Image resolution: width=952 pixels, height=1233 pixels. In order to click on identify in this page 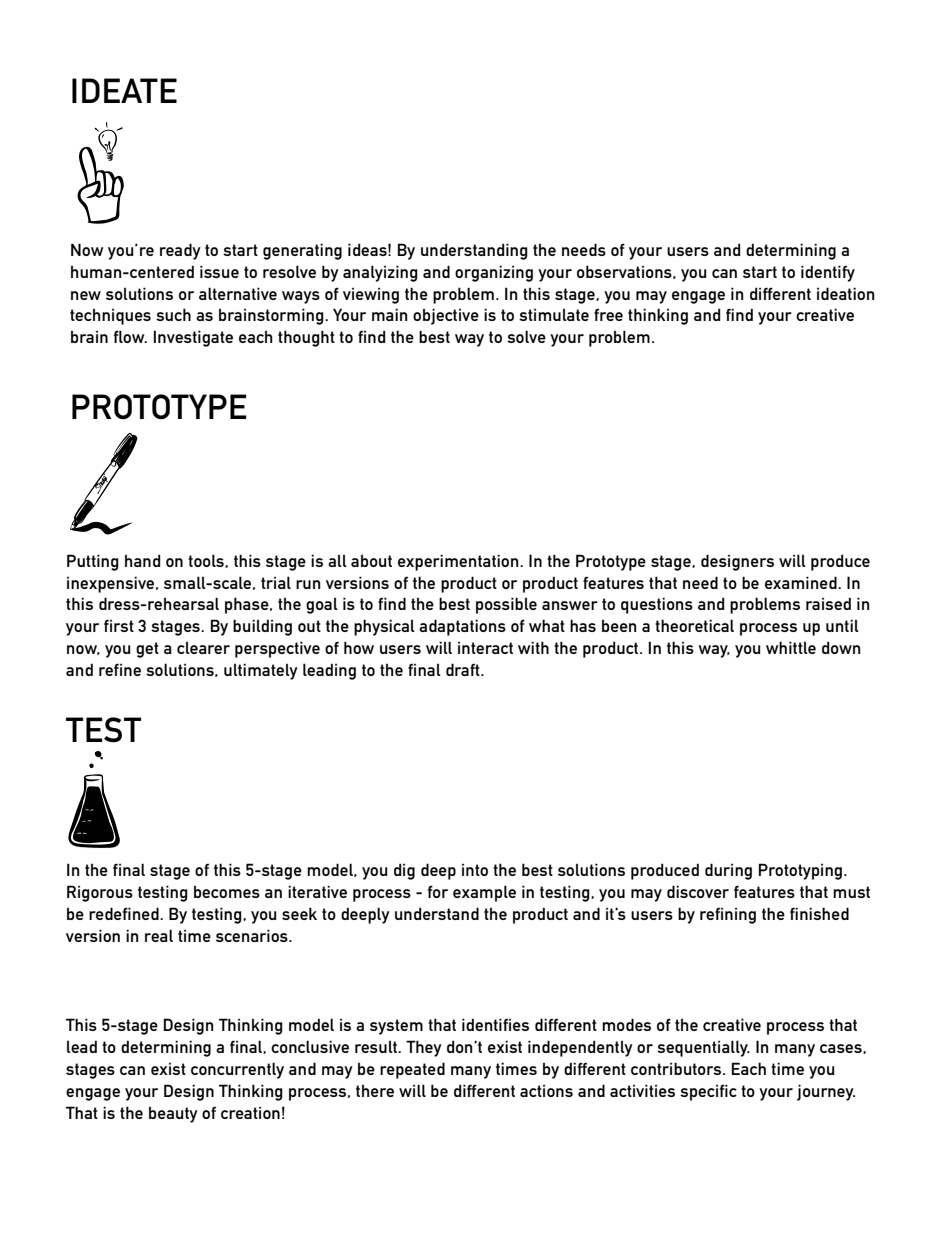, I will do `click(828, 273)`.
